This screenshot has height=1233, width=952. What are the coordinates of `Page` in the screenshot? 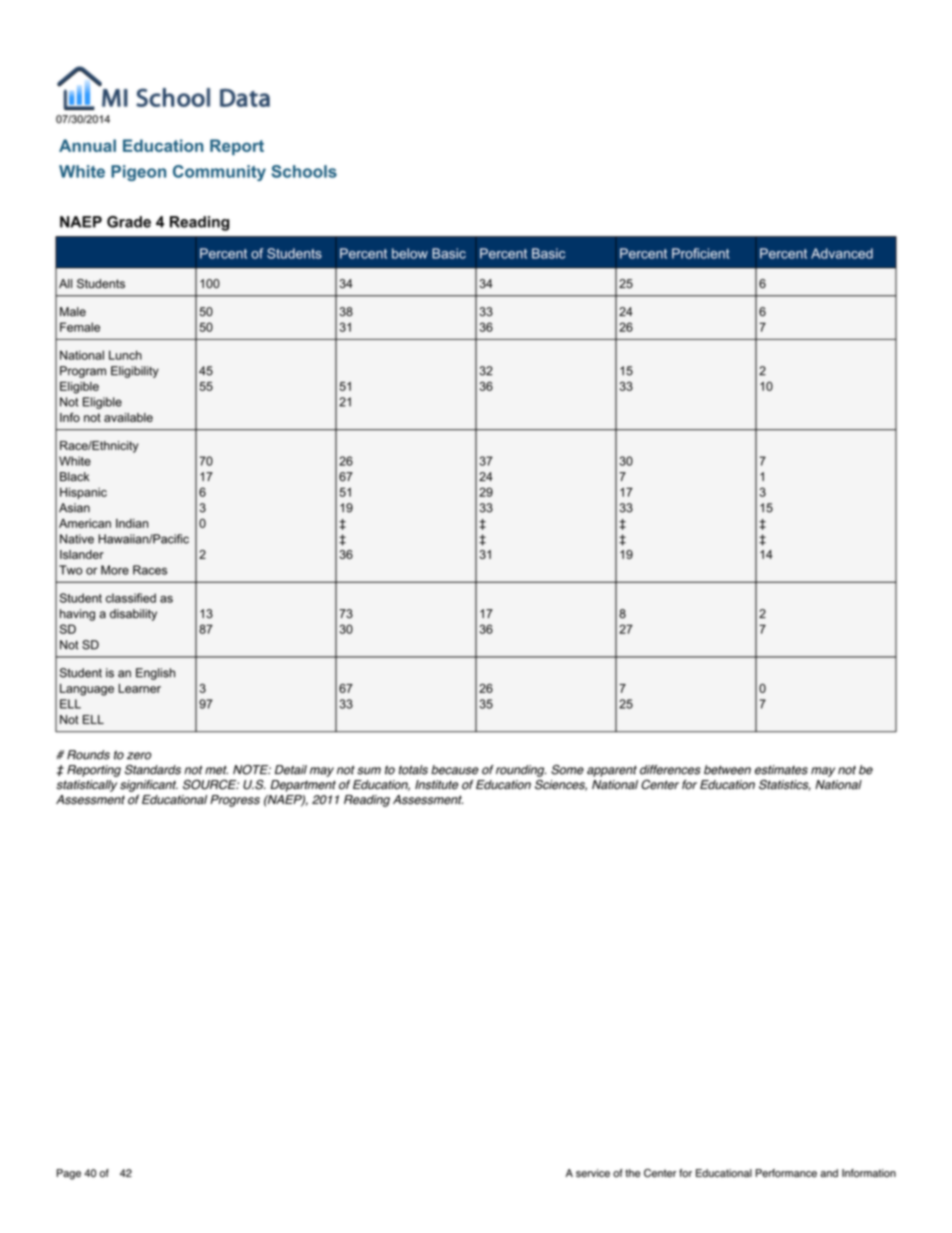 It's located at (69, 1174).
